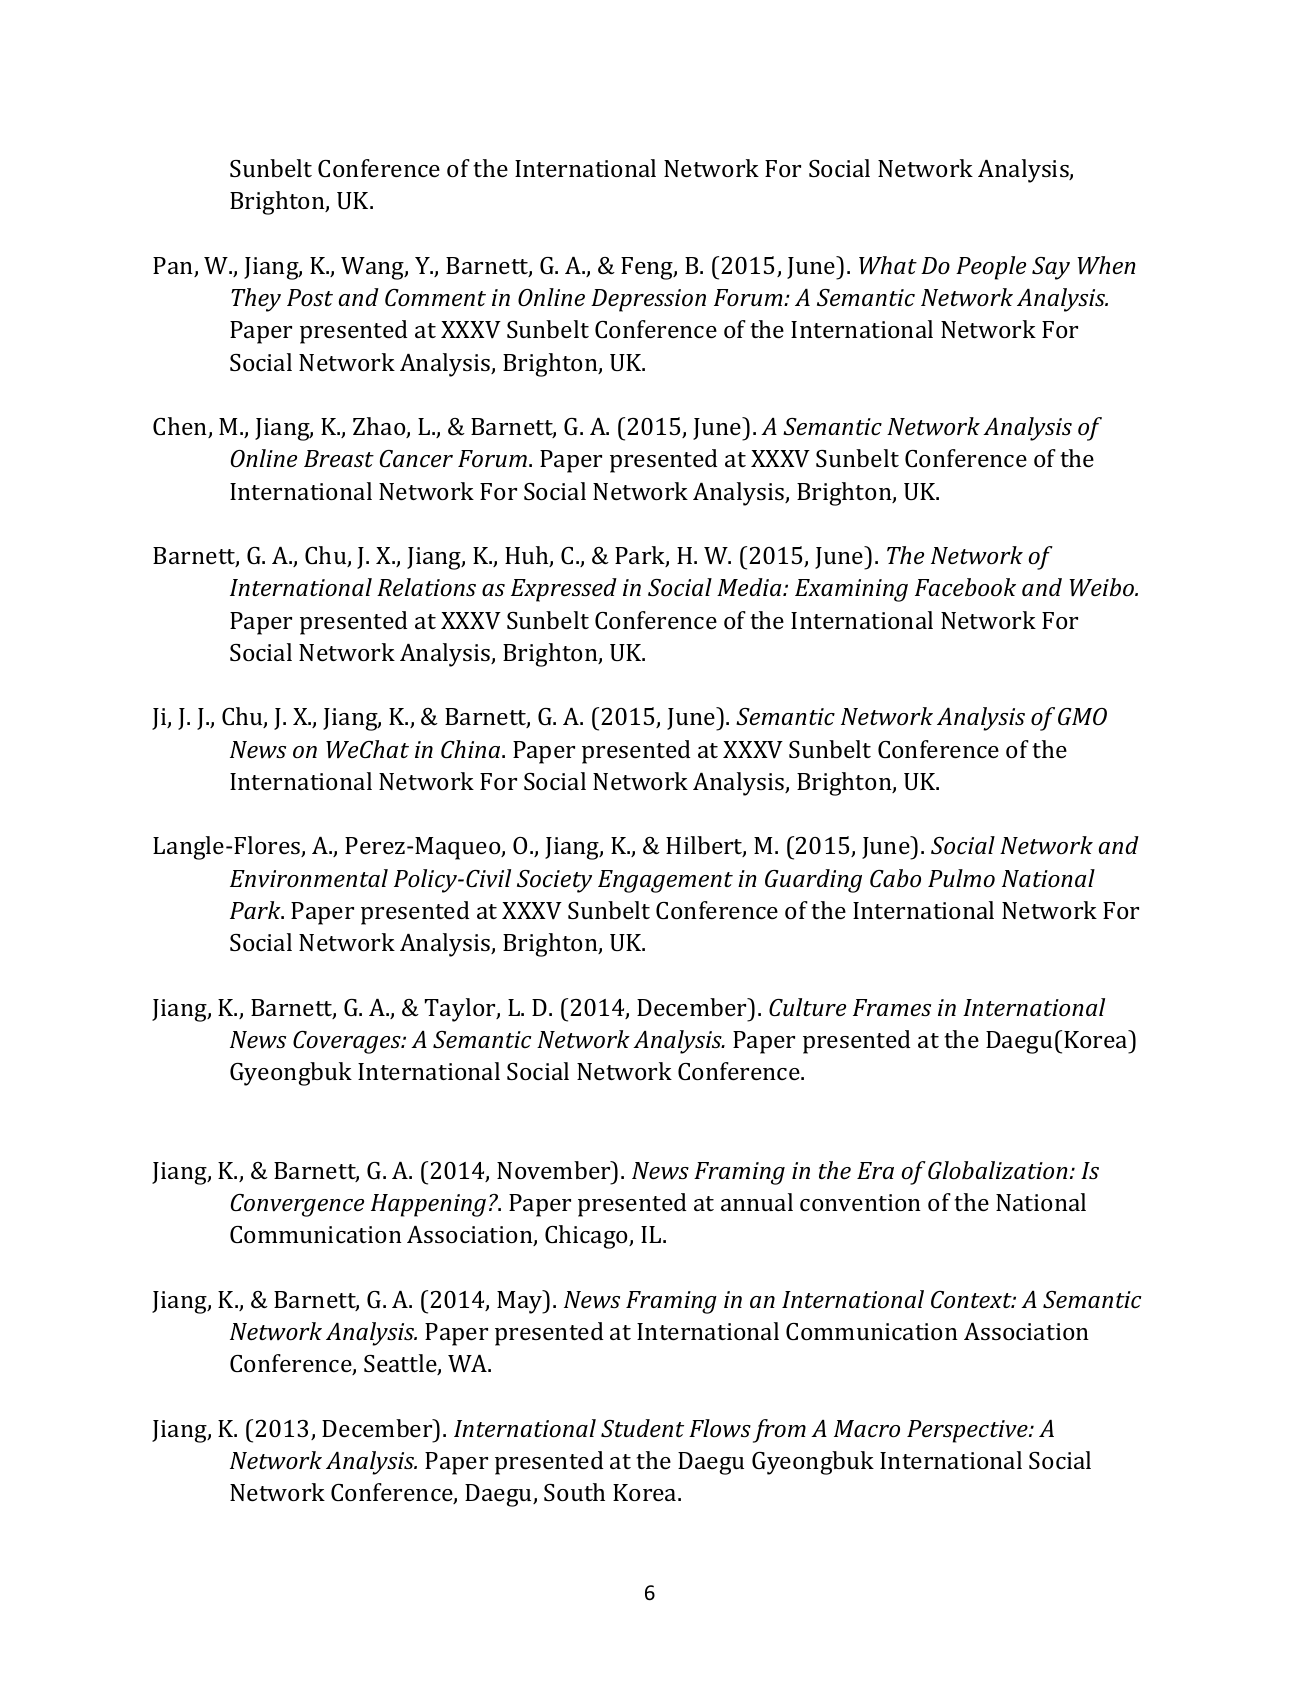 Image resolution: width=1300 pixels, height=1683 pixels. I want to click on Flows, so click(720, 1428).
